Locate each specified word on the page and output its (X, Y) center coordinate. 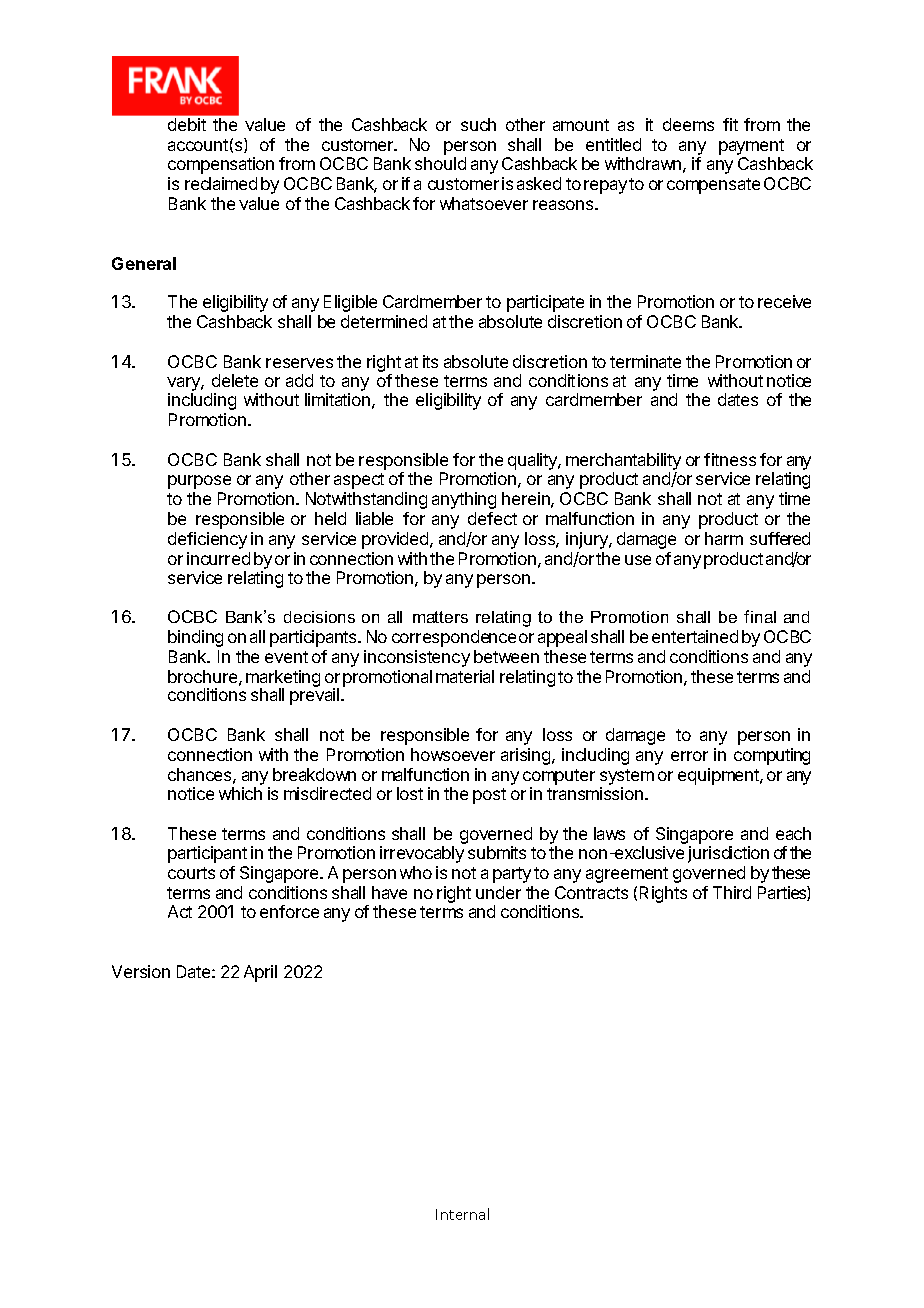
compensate (713, 186)
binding (195, 638)
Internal (462, 1214)
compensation (221, 165)
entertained (695, 636)
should (440, 163)
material (465, 676)
